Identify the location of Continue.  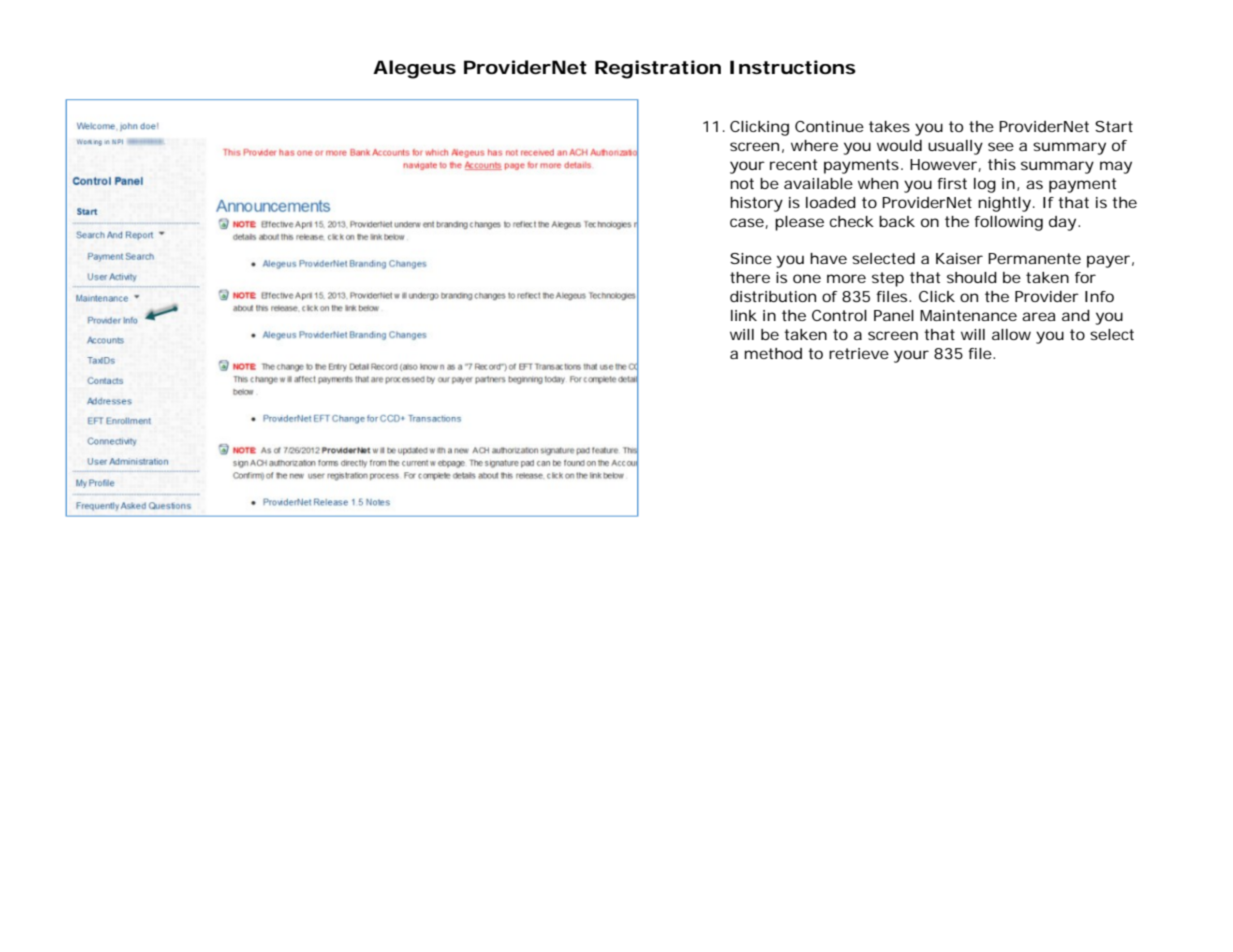
(829, 126).
